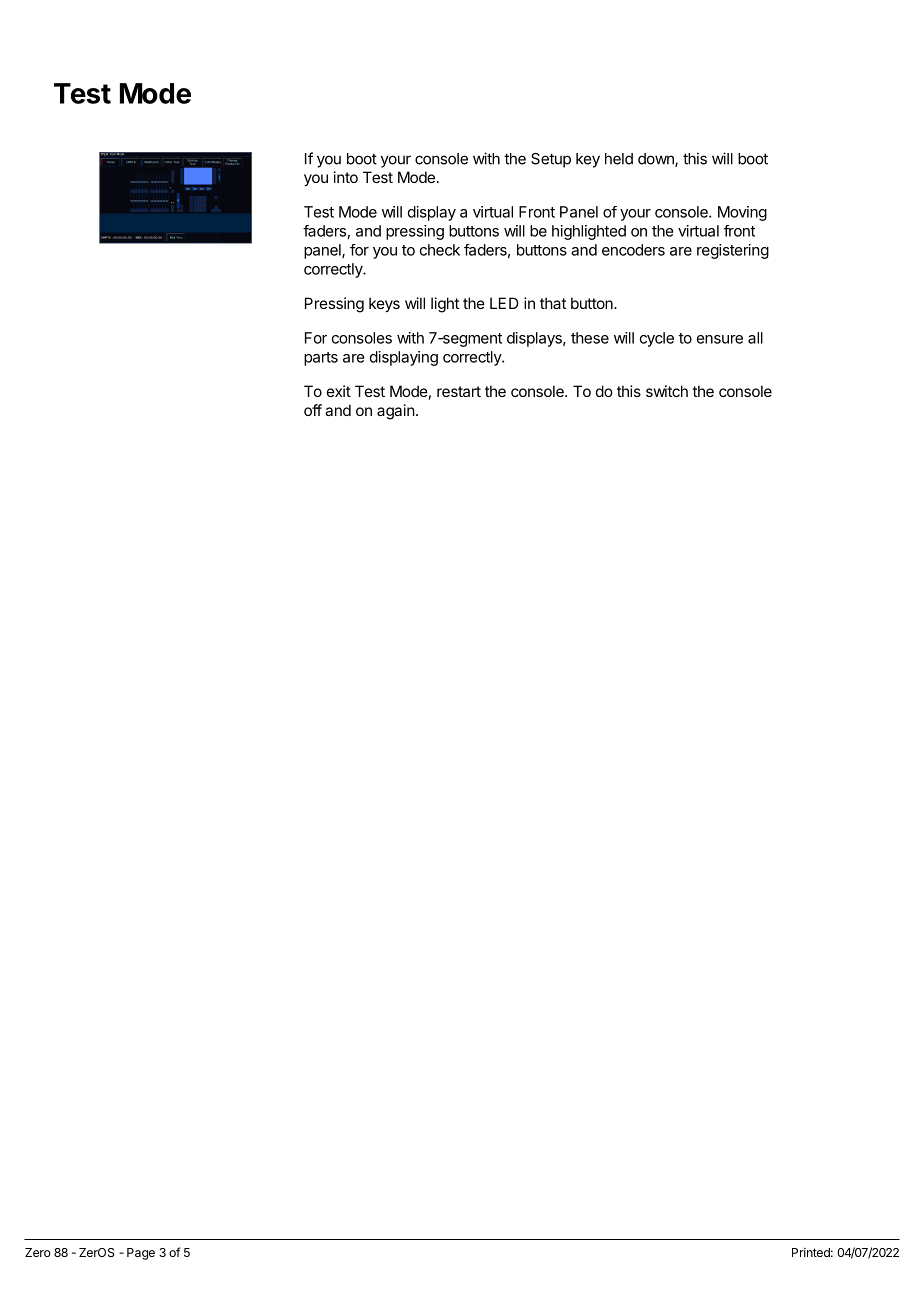  What do you see at coordinates (755, 338) in the screenshot?
I see `all` at bounding box center [755, 338].
